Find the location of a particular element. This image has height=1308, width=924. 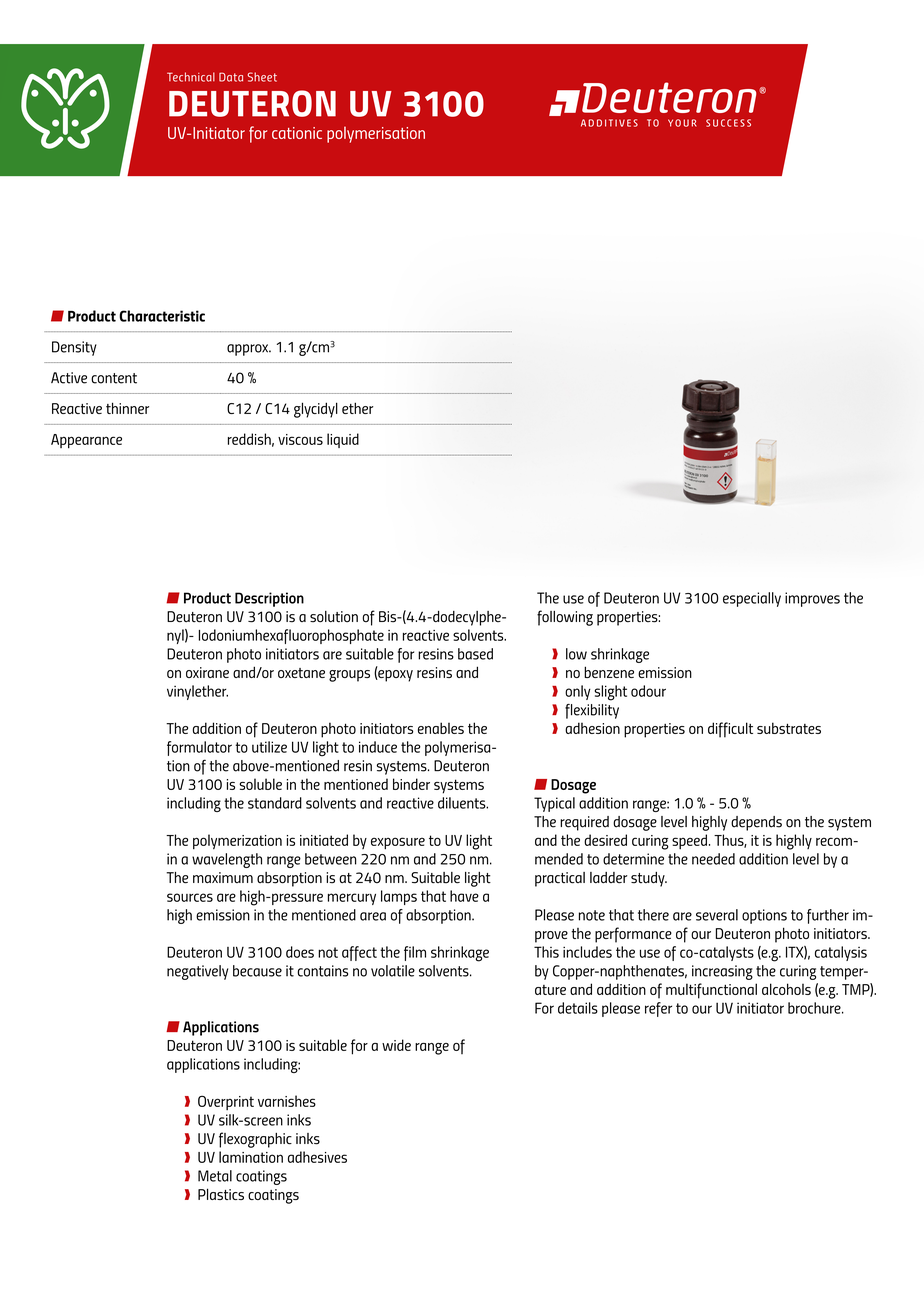

liquid is located at coordinates (343, 440).
